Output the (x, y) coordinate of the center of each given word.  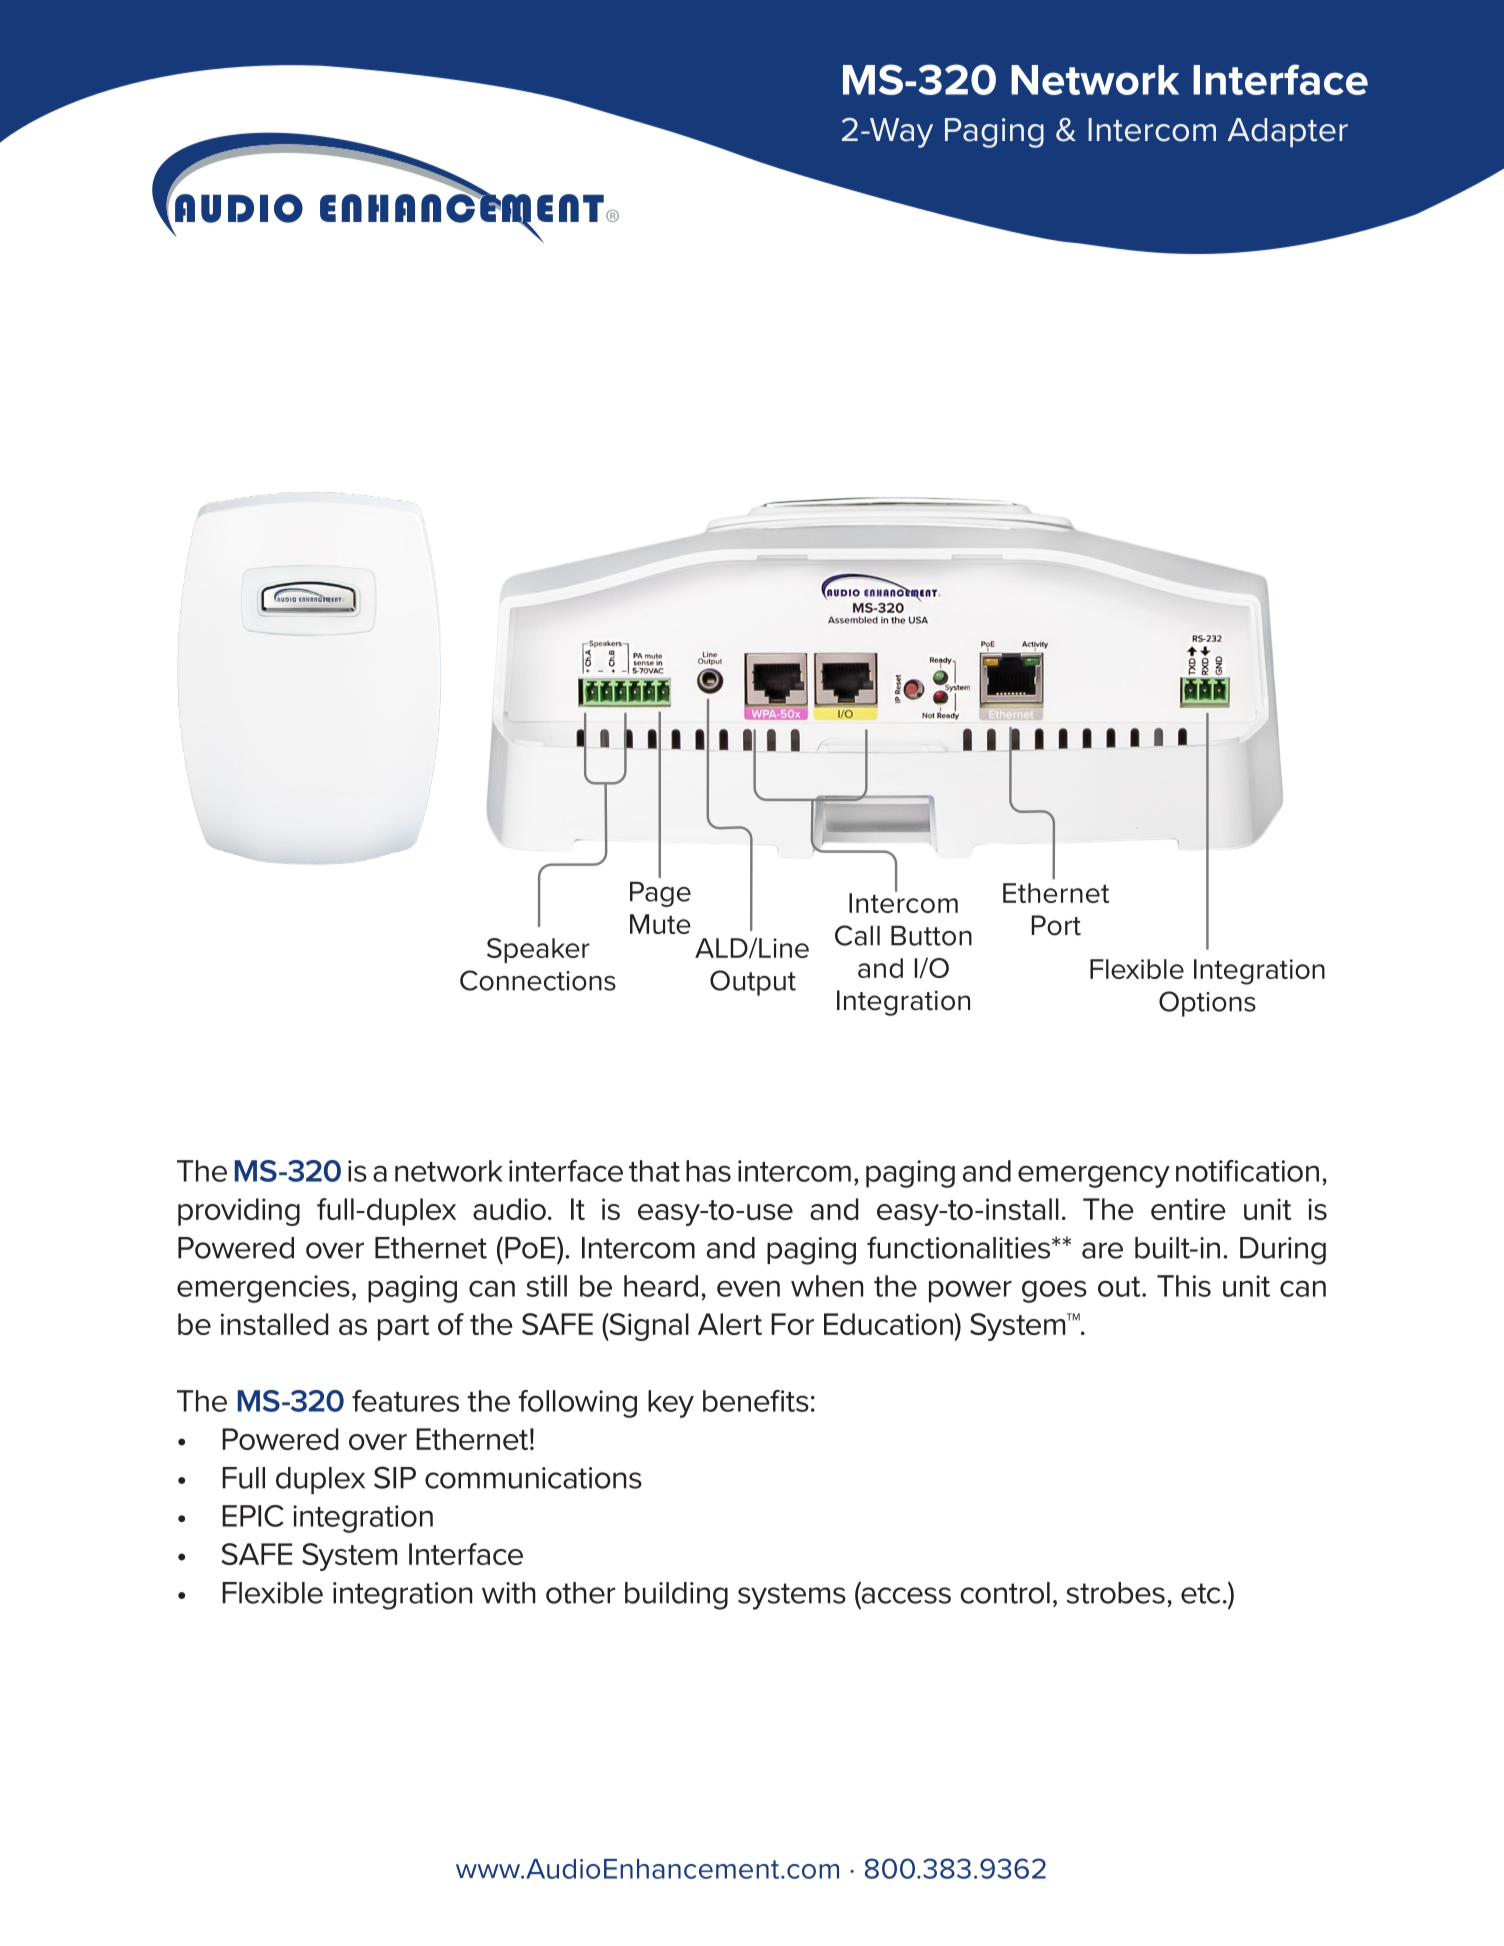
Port (1056, 925)
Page (660, 894)
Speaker (538, 950)
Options (1207, 1004)
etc (1200, 1593)
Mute (660, 924)
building (676, 1596)
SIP (395, 1477)
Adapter (1288, 133)
